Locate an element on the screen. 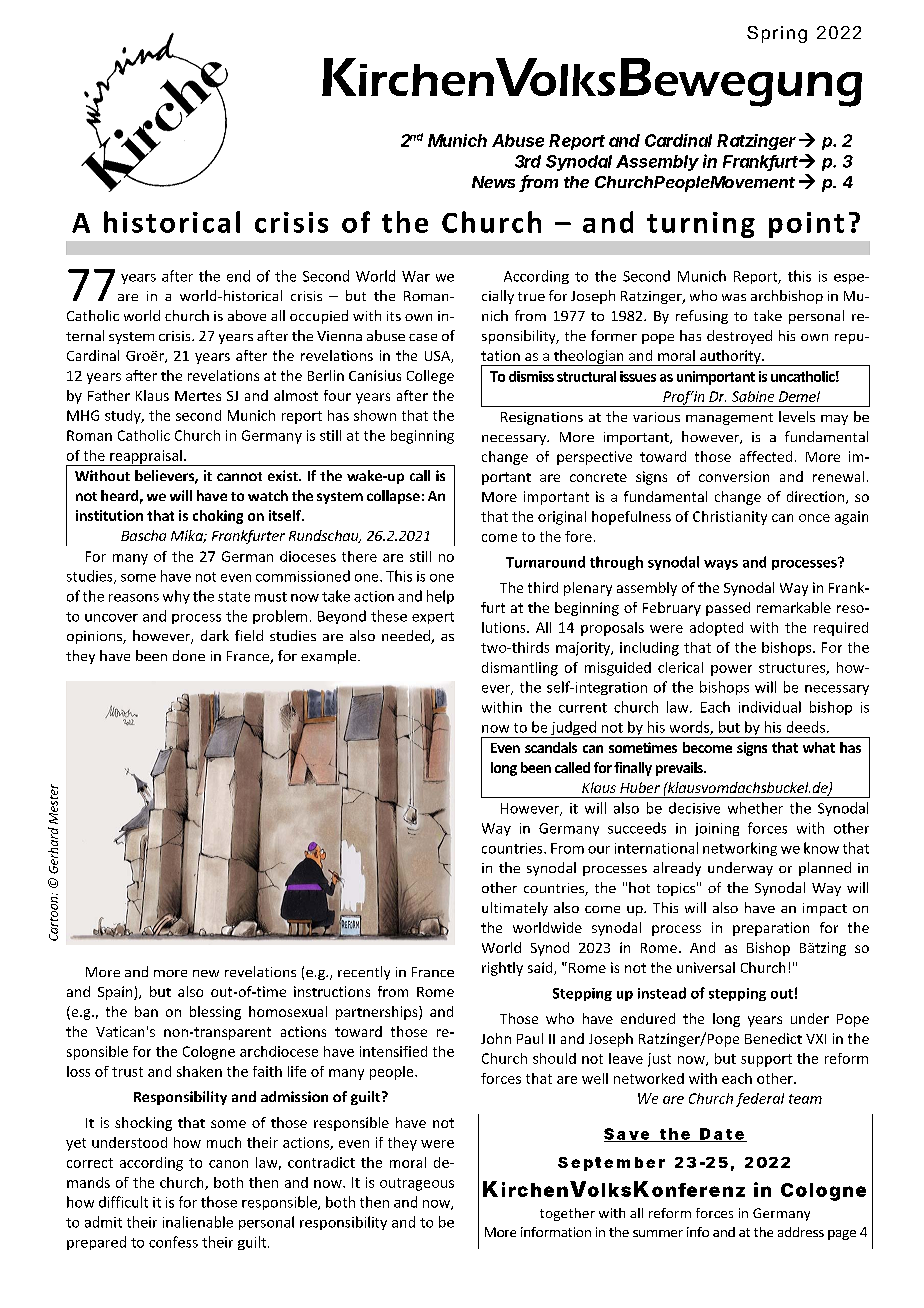  adopted is located at coordinates (716, 629).
